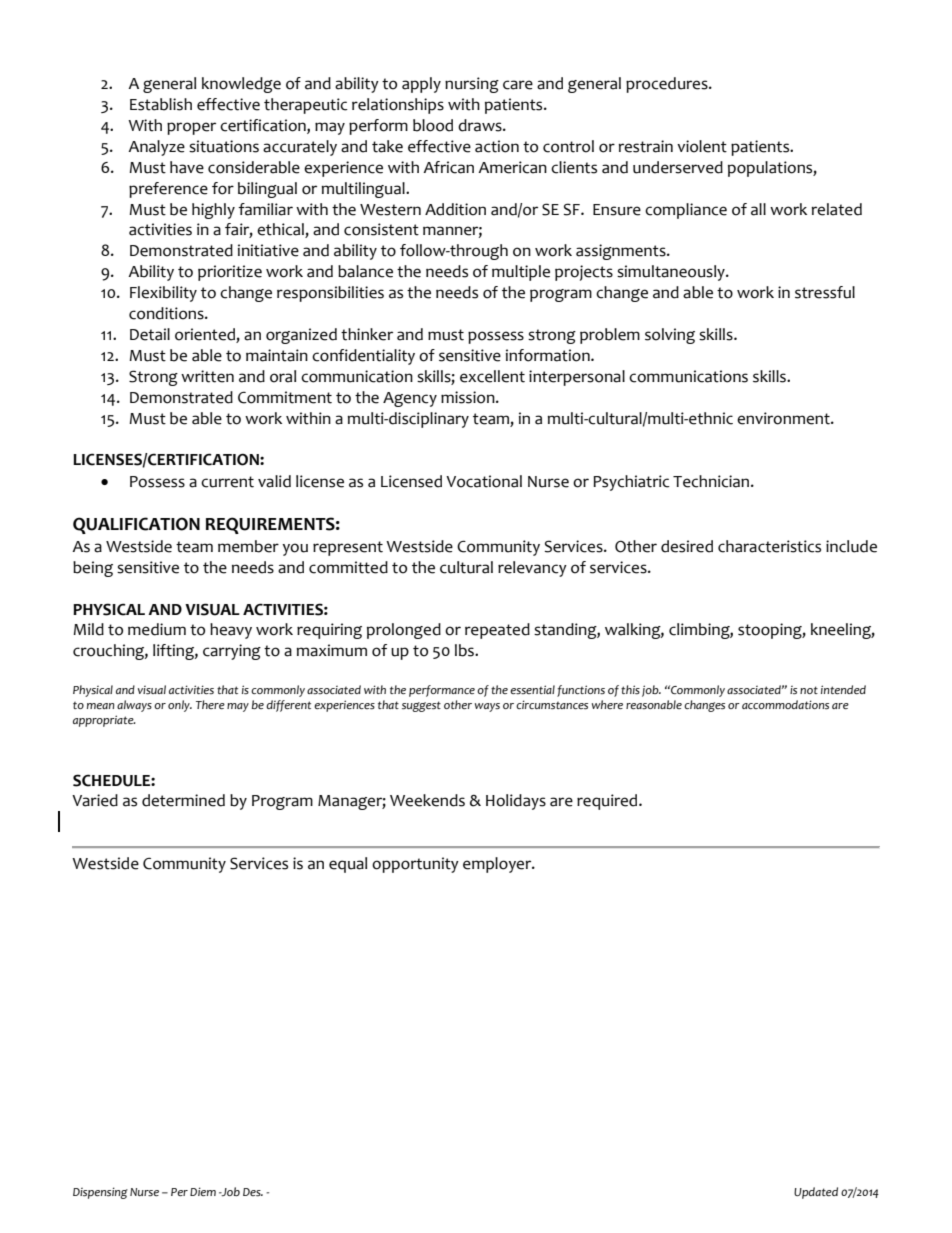 Image resolution: width=952 pixels, height=1233 pixels. What do you see at coordinates (210, 704) in the page?
I see `There` at bounding box center [210, 704].
